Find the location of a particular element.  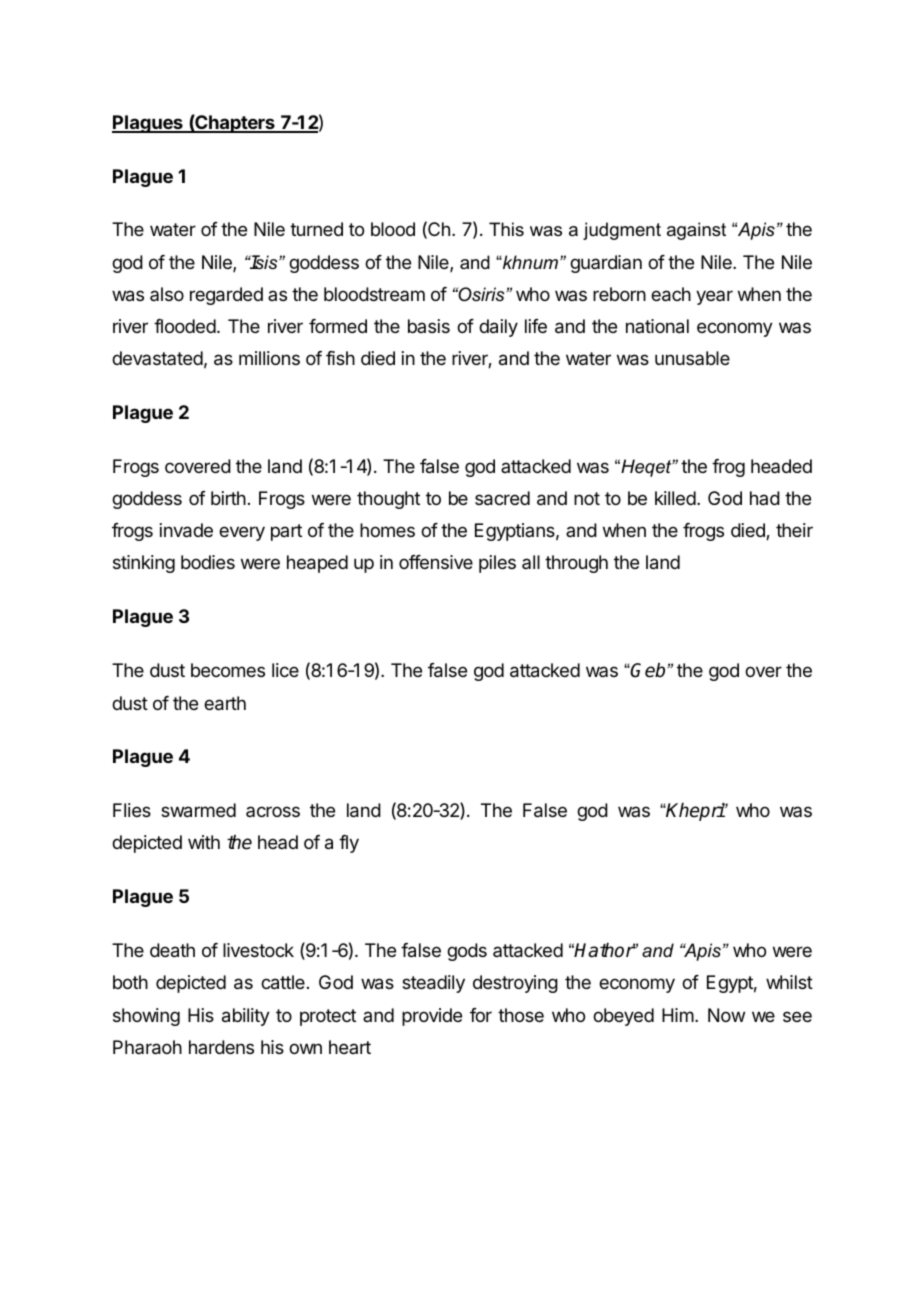

fly is located at coordinates (349, 844).
